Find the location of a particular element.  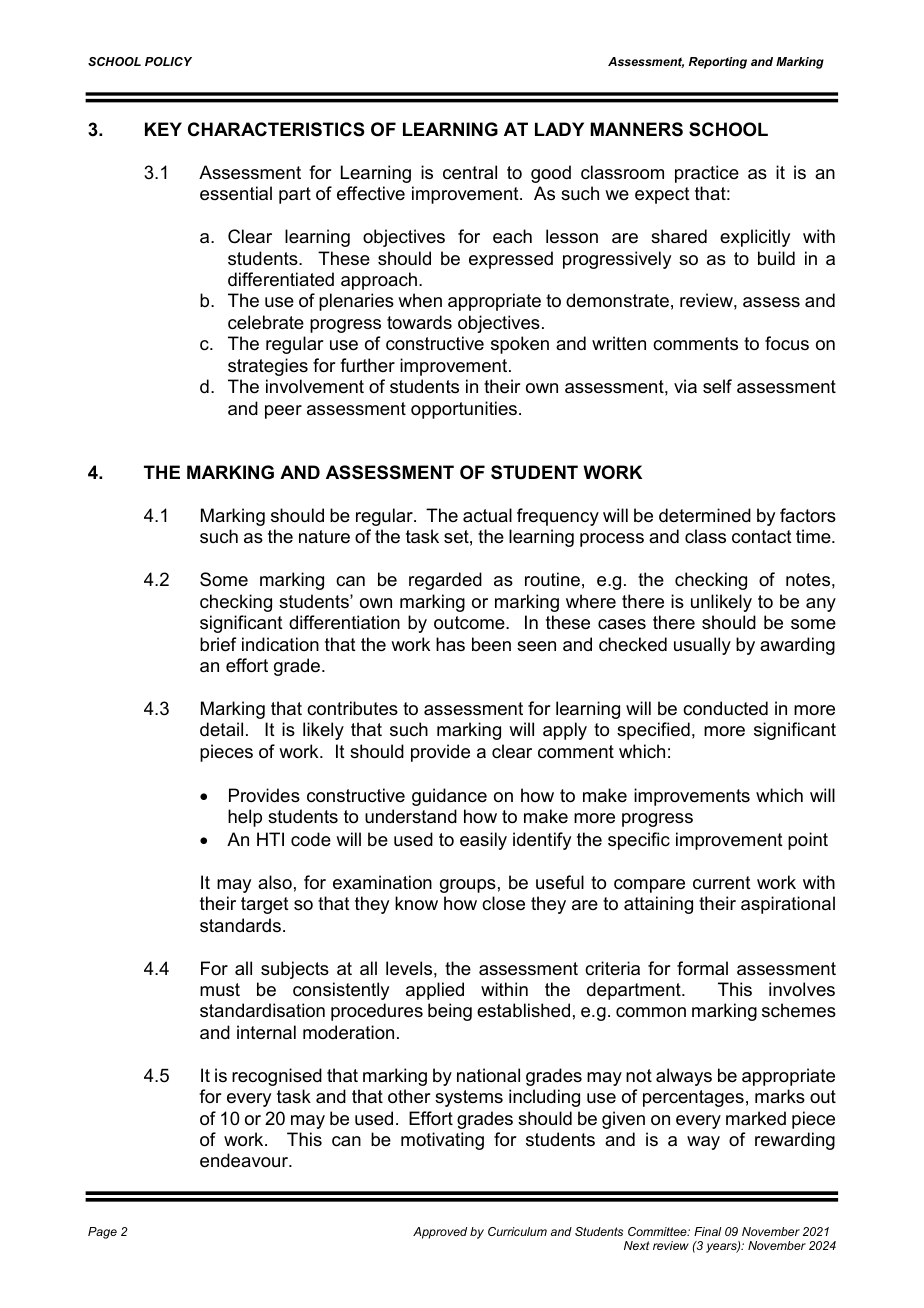

Final is located at coordinates (707, 1231).
